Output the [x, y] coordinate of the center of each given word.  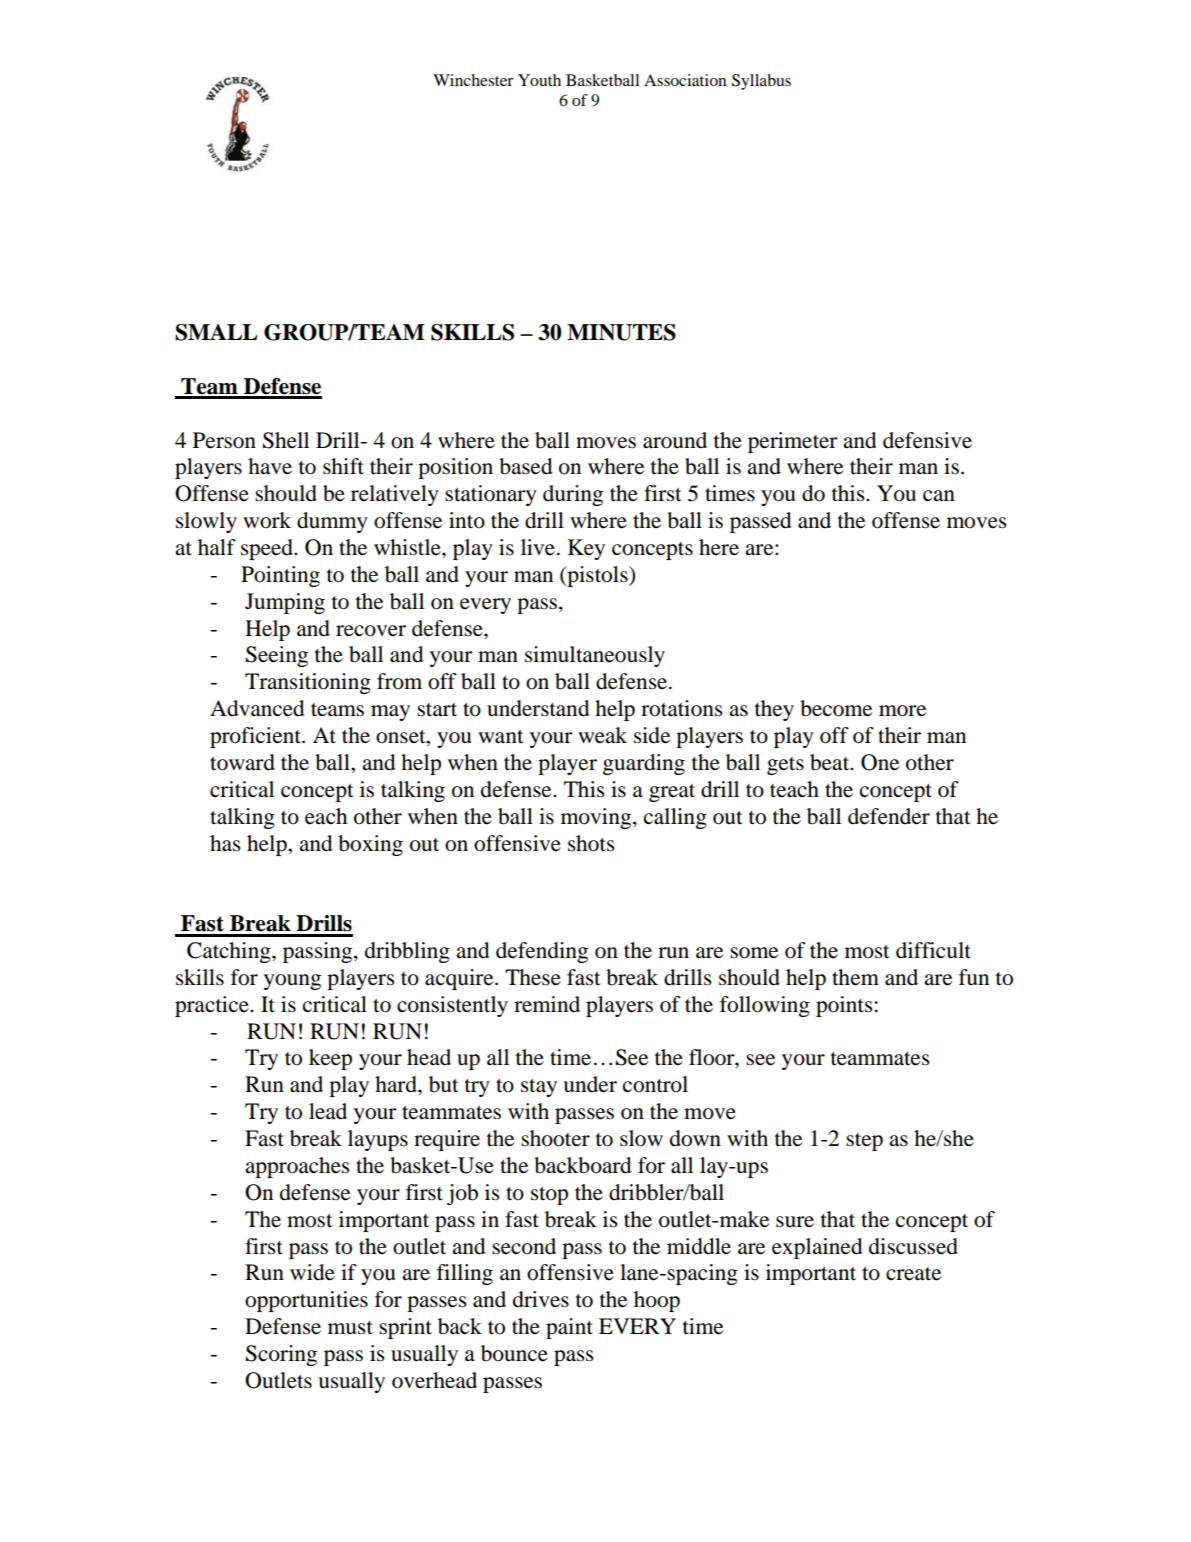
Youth [539, 80]
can [939, 496]
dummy [332, 522]
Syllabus [761, 82]
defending [542, 952]
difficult [933, 950]
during [573, 495]
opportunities [306, 1301]
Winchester [473, 80]
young [292, 982]
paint [569, 1328]
